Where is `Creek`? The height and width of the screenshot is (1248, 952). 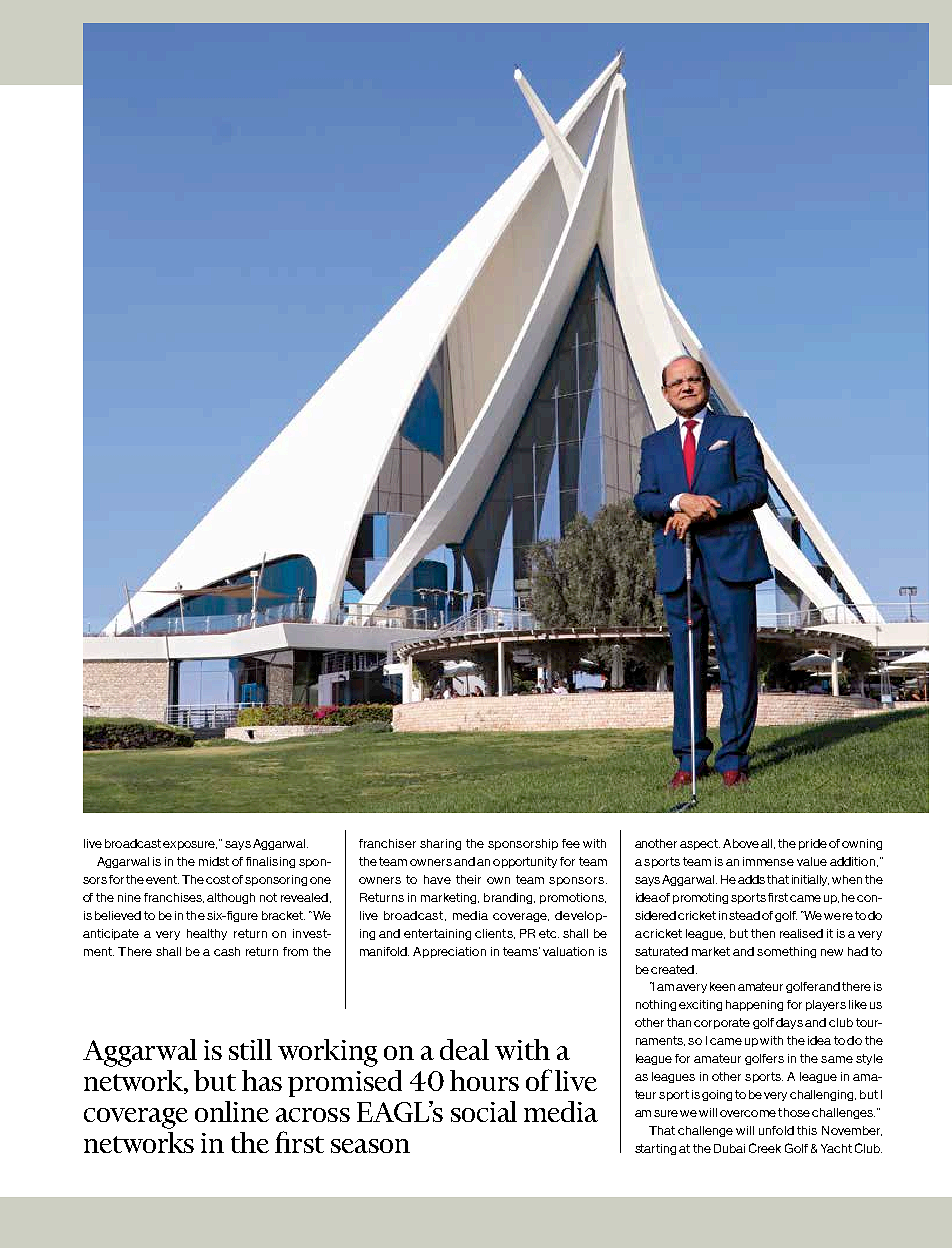
Creek is located at coordinates (765, 1148).
